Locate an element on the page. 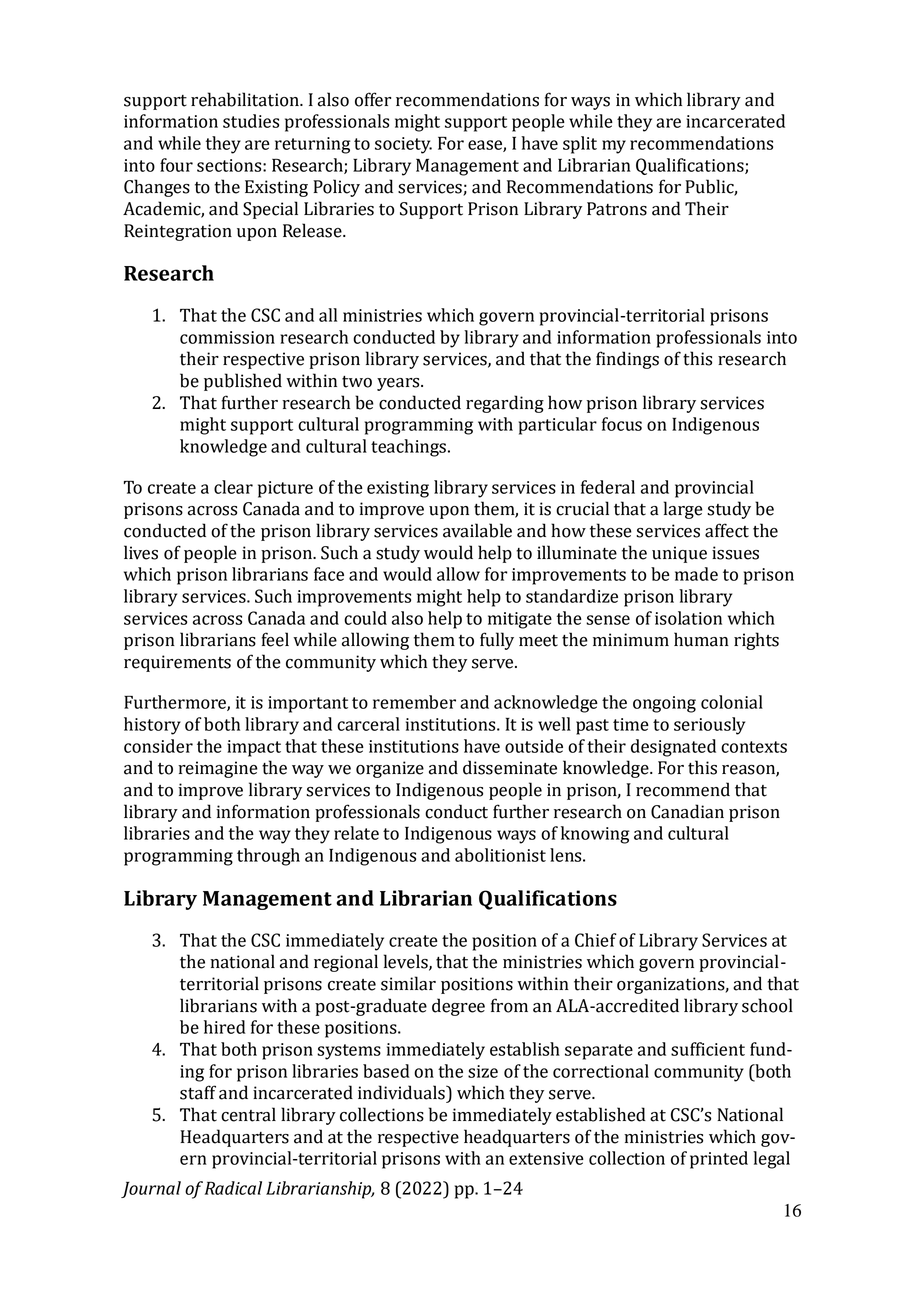  Canadian is located at coordinates (687, 811).
